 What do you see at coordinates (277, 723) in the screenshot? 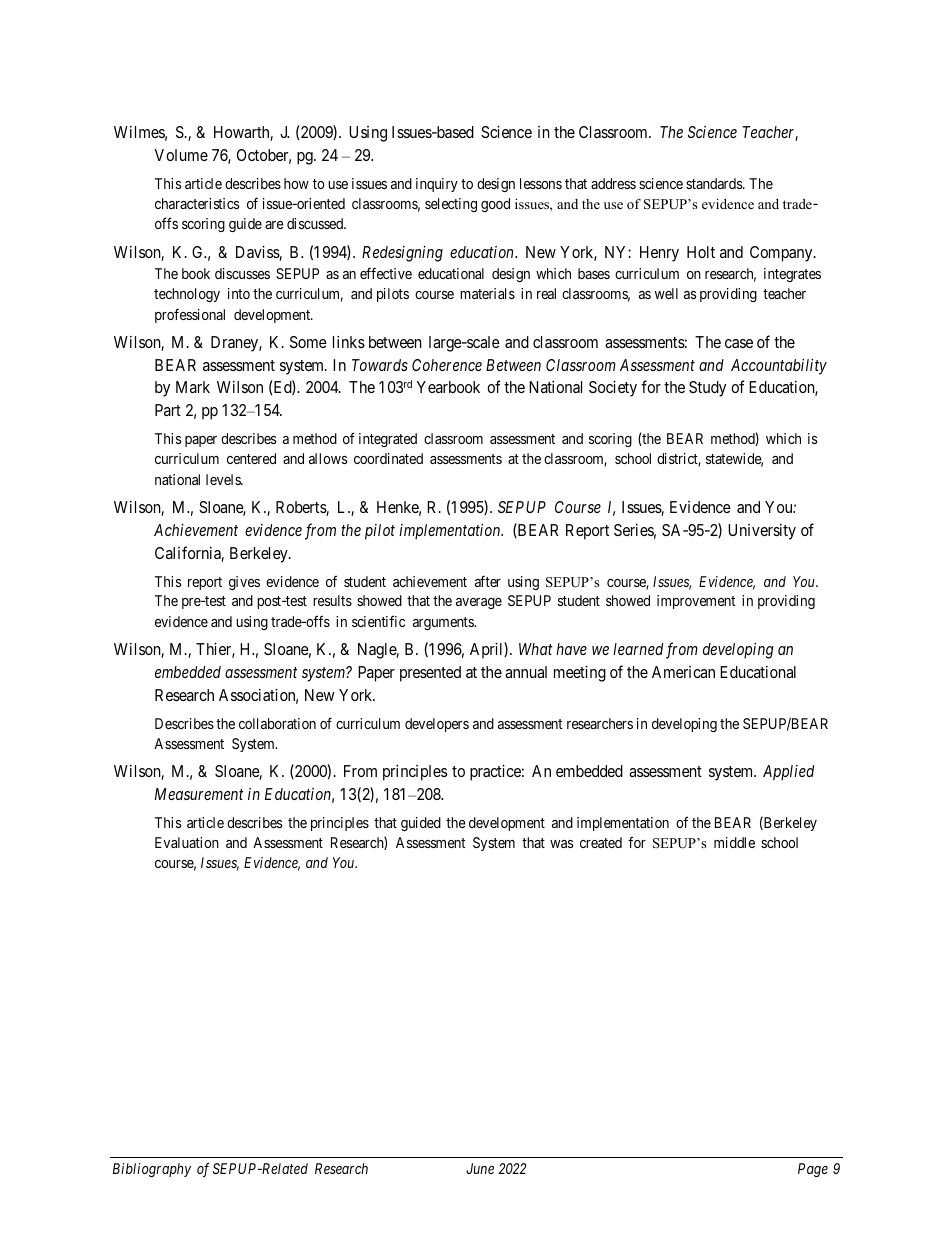
I see `collaboration` at bounding box center [277, 723].
